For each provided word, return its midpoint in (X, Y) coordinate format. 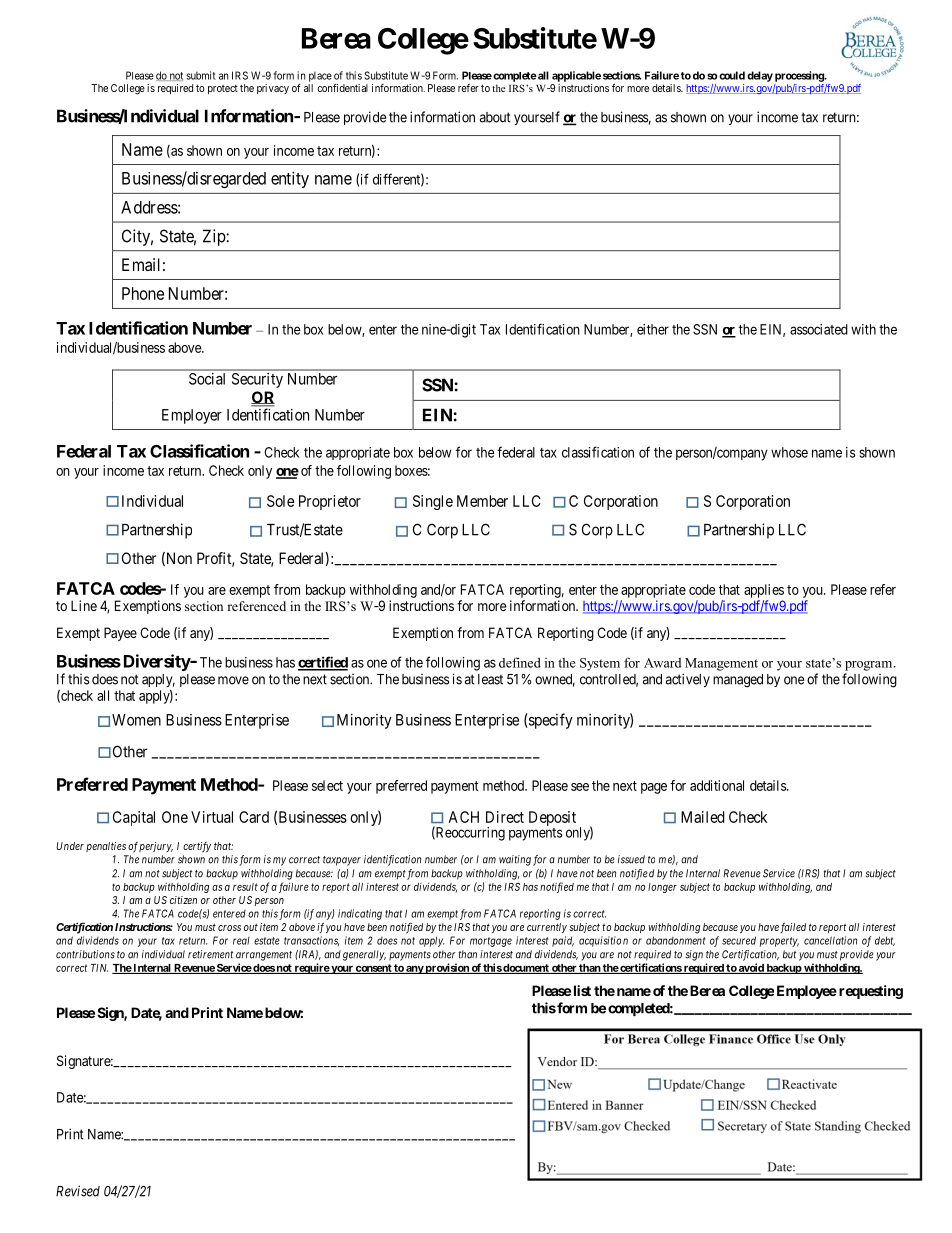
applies (764, 591)
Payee (120, 634)
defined (520, 662)
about (495, 117)
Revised (78, 1191)
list (582, 990)
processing (800, 76)
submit (201, 75)
